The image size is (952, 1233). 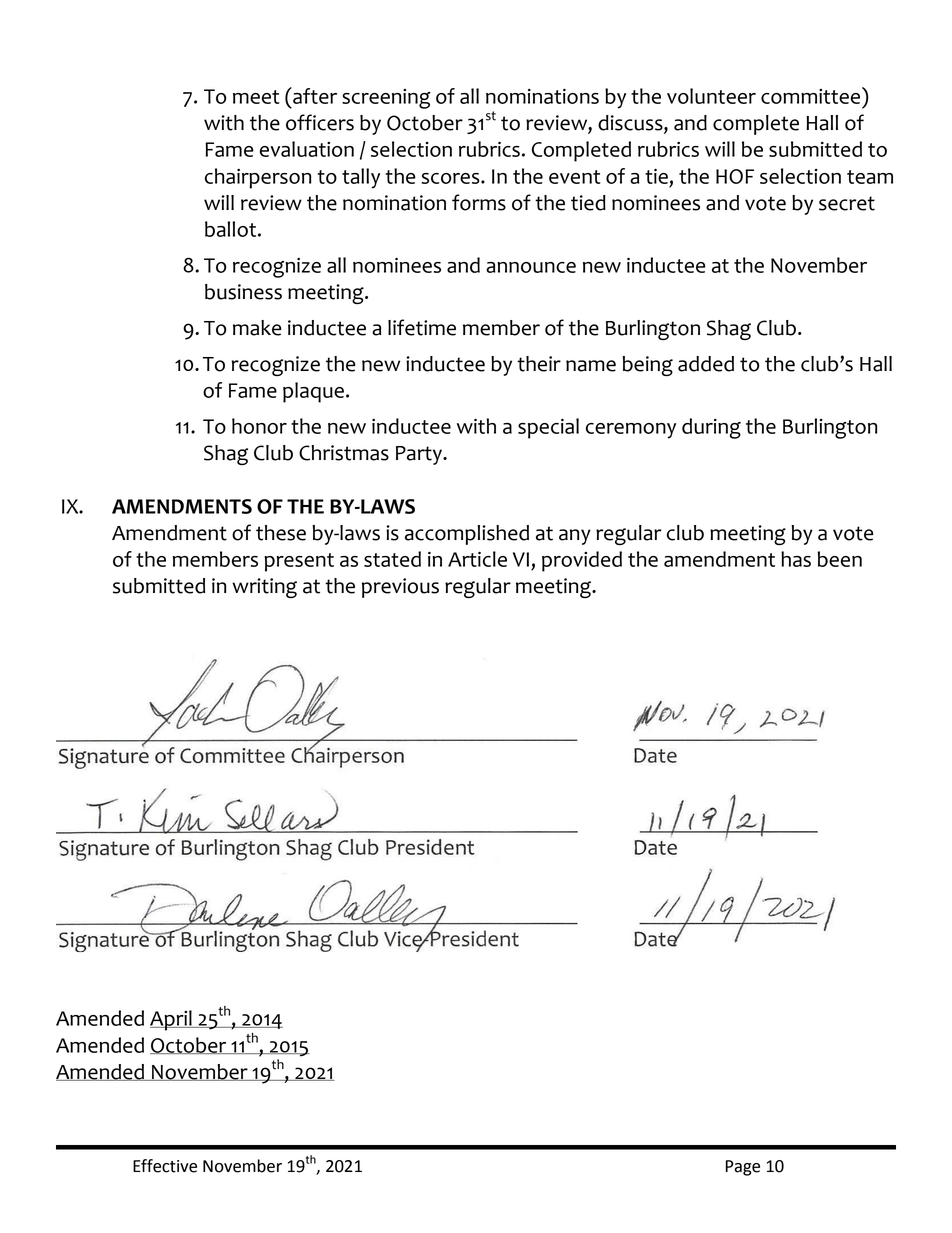 I want to click on April, so click(x=172, y=1020).
